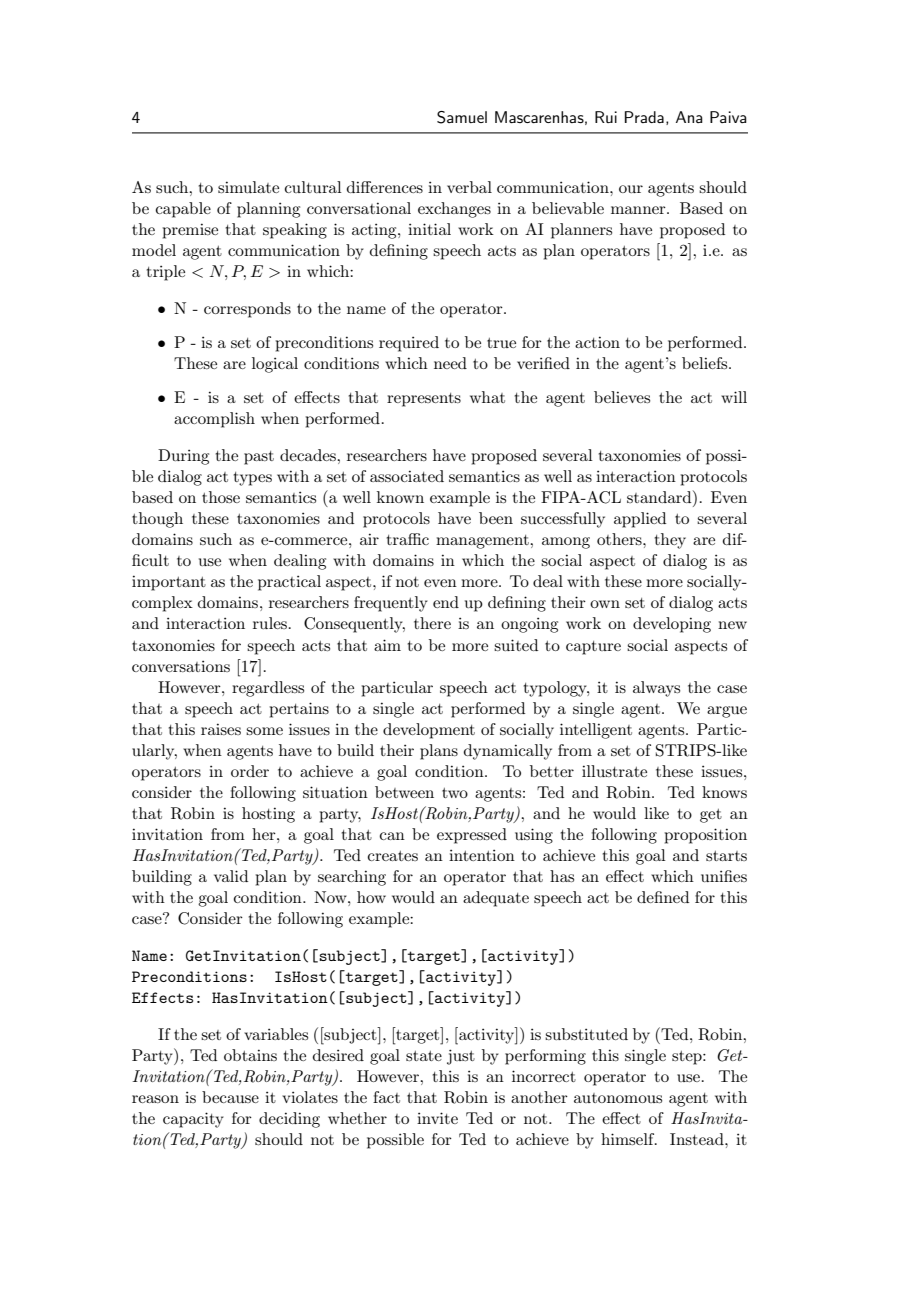 The width and height of the screenshot is (924, 1308). I want to click on Samuel, so click(462, 117).
